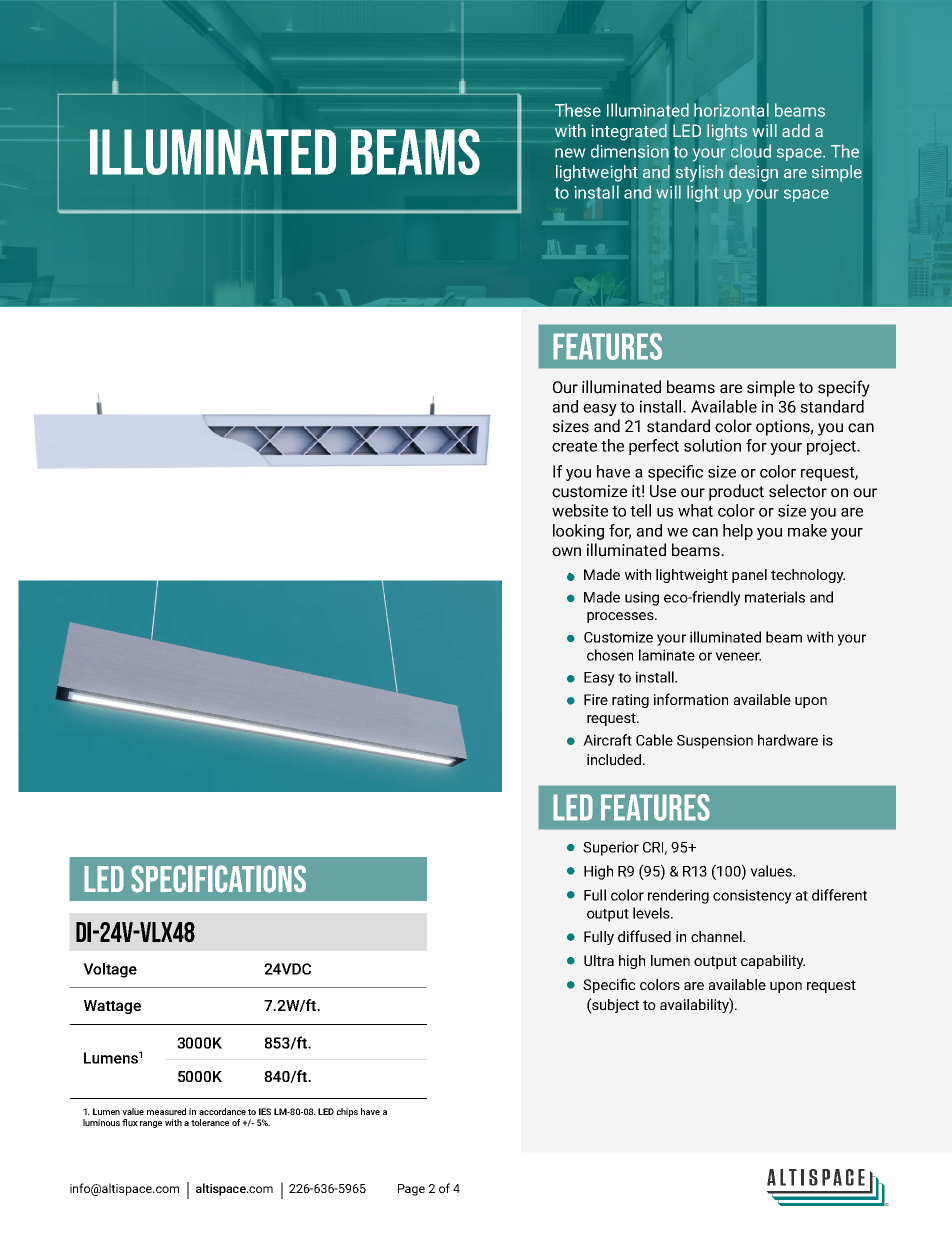 The height and width of the document is (1233, 952). I want to click on Voltage, so click(110, 970).
